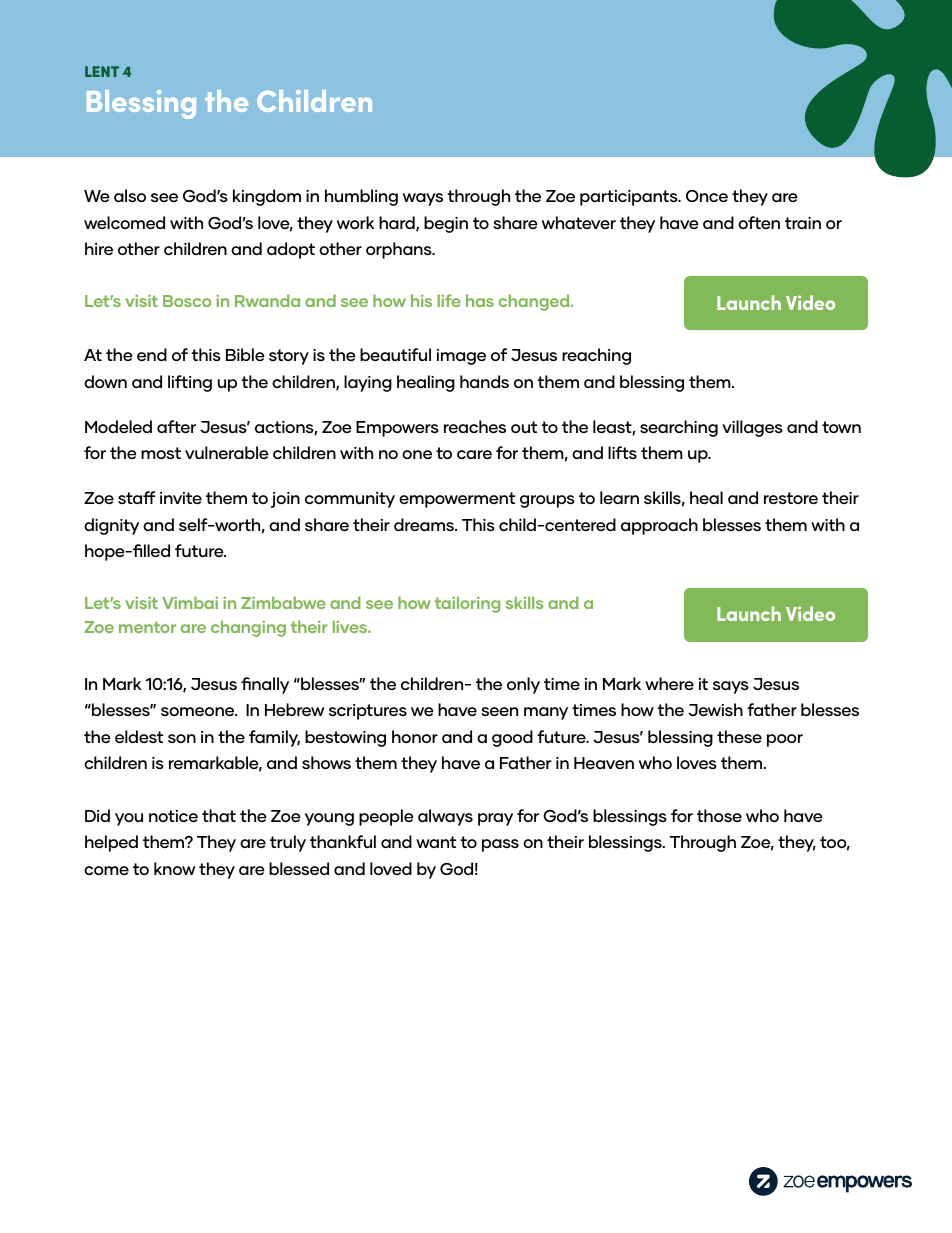  Describe the element at coordinates (707, 196) in the screenshot. I see `Once` at that location.
